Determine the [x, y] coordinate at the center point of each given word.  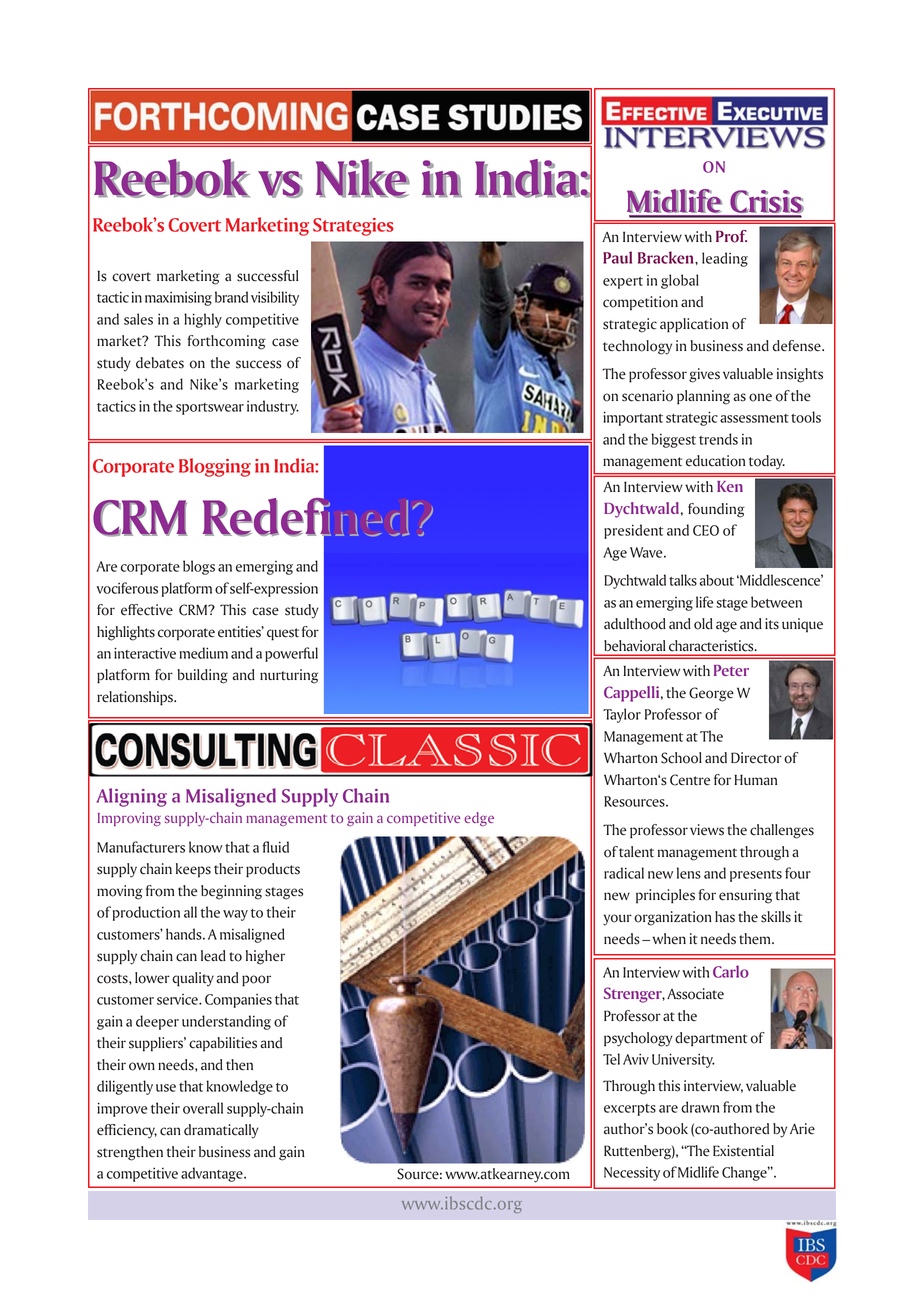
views [707, 830]
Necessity [632, 1174]
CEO [706, 530]
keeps [193, 870]
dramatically [221, 1131]
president [634, 531]
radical [624, 873]
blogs [199, 567]
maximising [178, 298]
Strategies [353, 227]
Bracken [667, 257]
